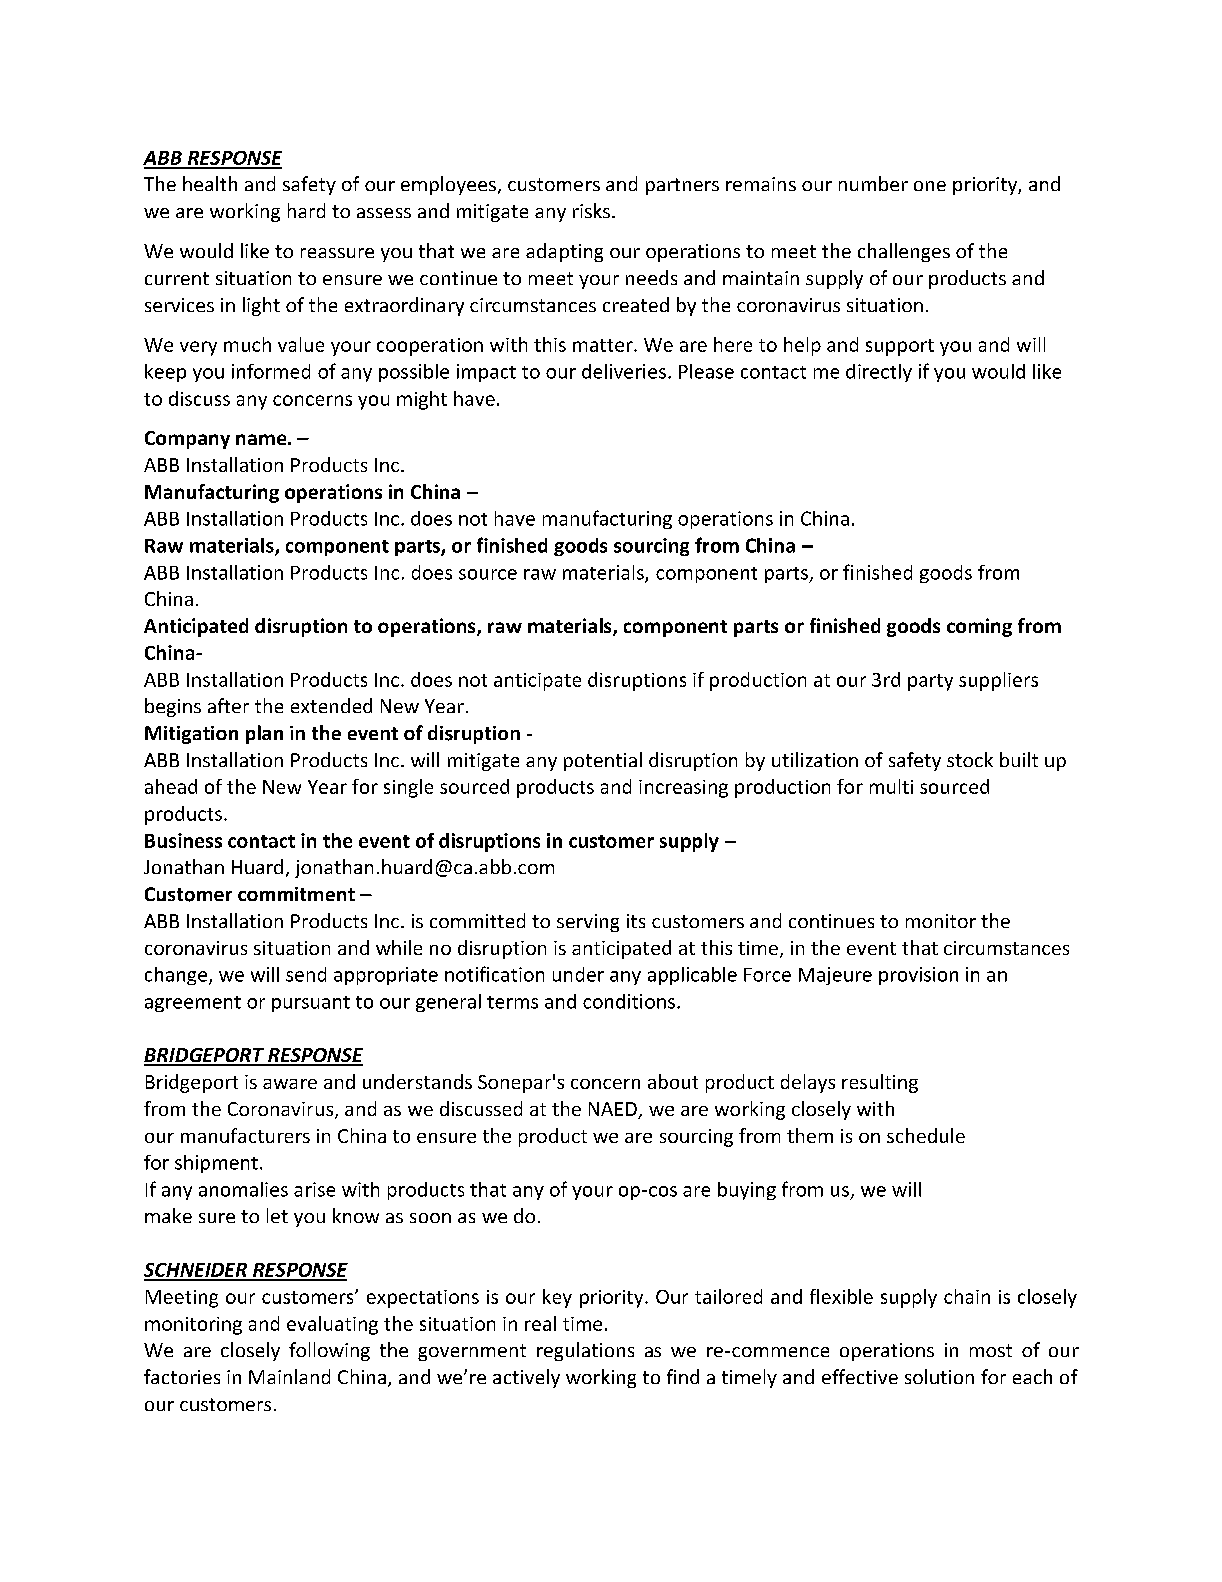 Image resolution: width=1222 pixels, height=1582 pixels. I want to click on plan, so click(264, 734).
